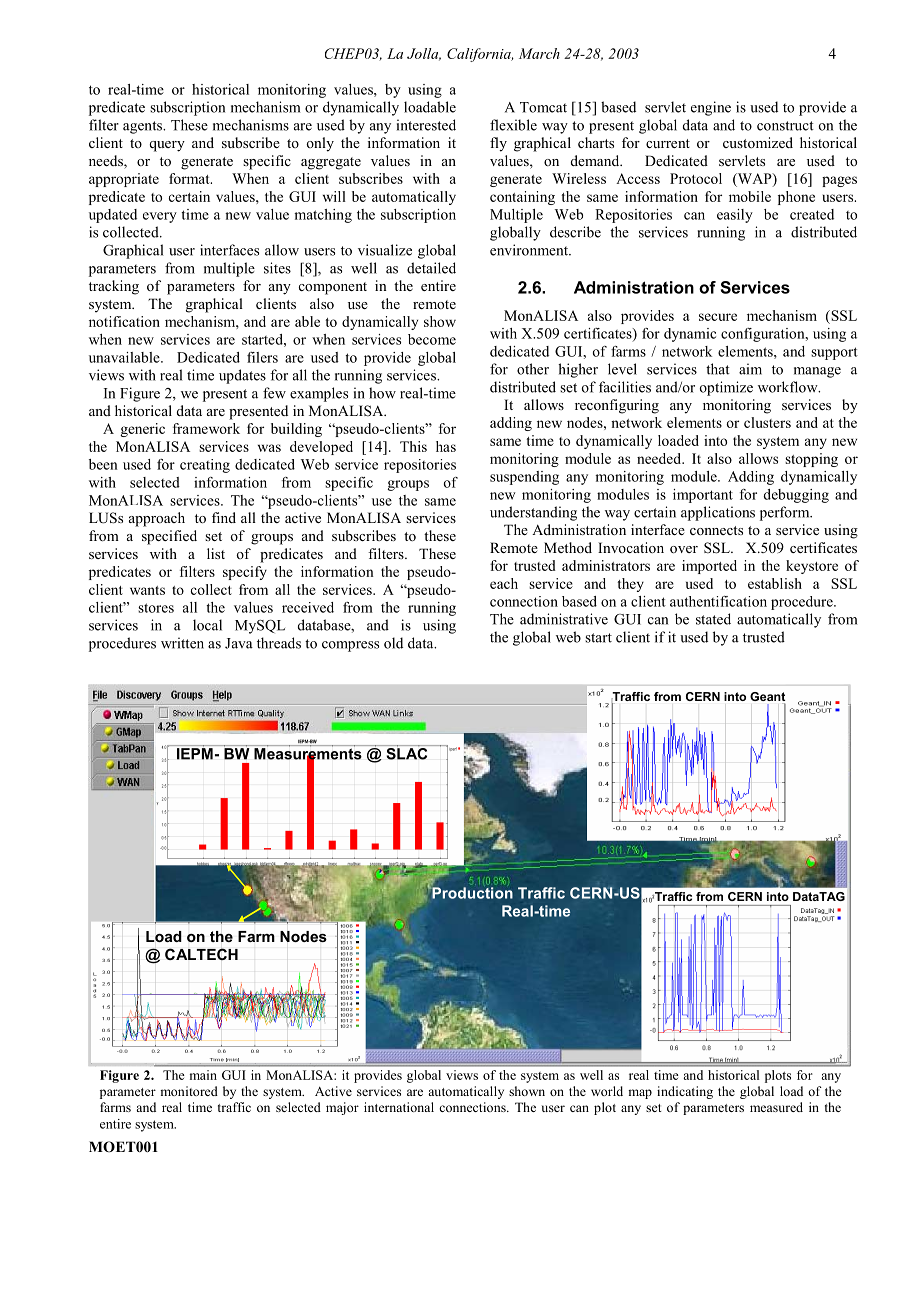  I want to click on international, so click(399, 1107).
